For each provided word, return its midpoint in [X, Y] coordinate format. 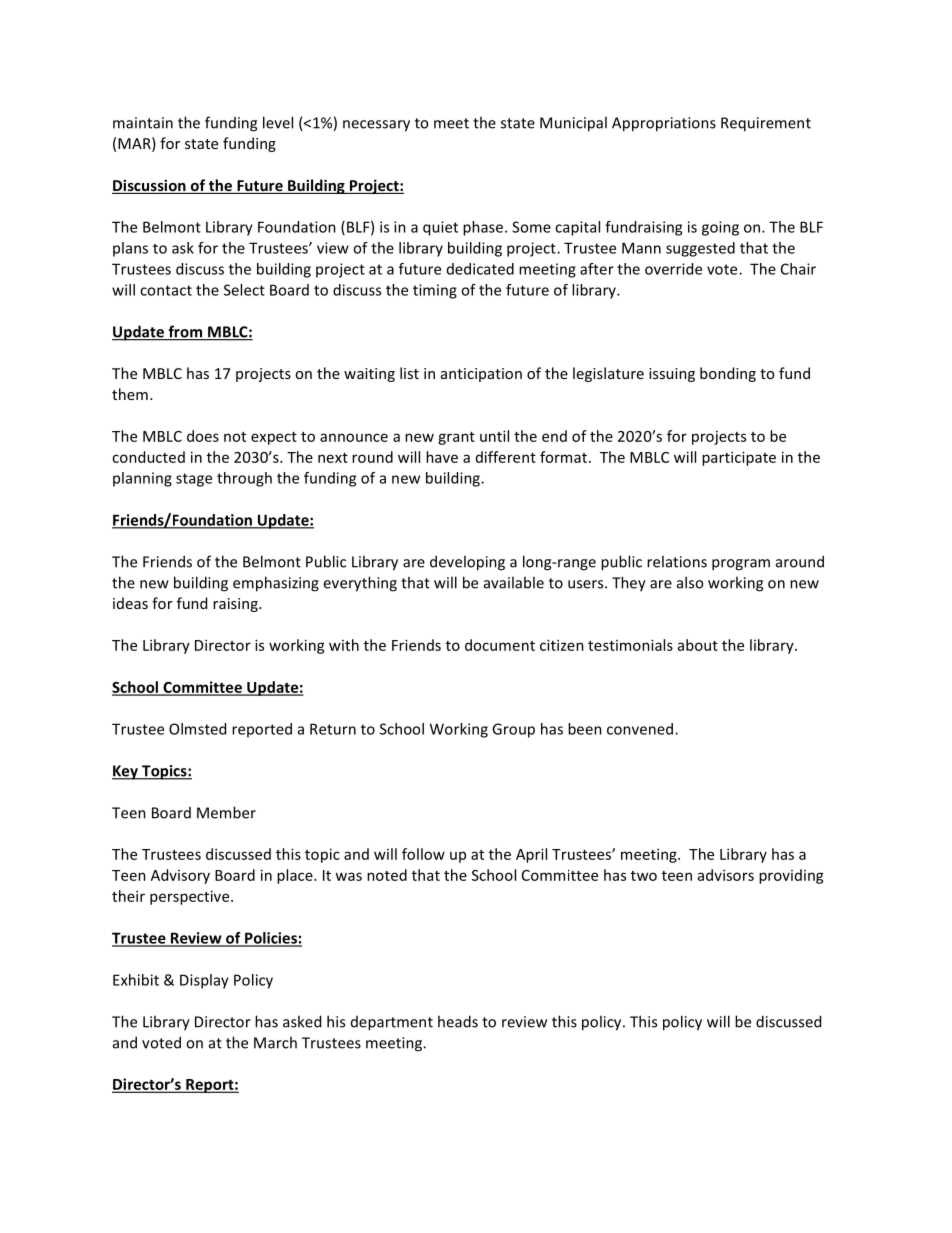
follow [423, 854]
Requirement [766, 124]
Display [204, 981]
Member [226, 812]
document [500, 645]
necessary [376, 126]
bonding [728, 374]
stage [194, 480]
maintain [143, 123]
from [185, 332]
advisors [726, 875]
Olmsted [197, 729]
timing [435, 291]
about [698, 645]
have [442, 457]
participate [739, 458]
